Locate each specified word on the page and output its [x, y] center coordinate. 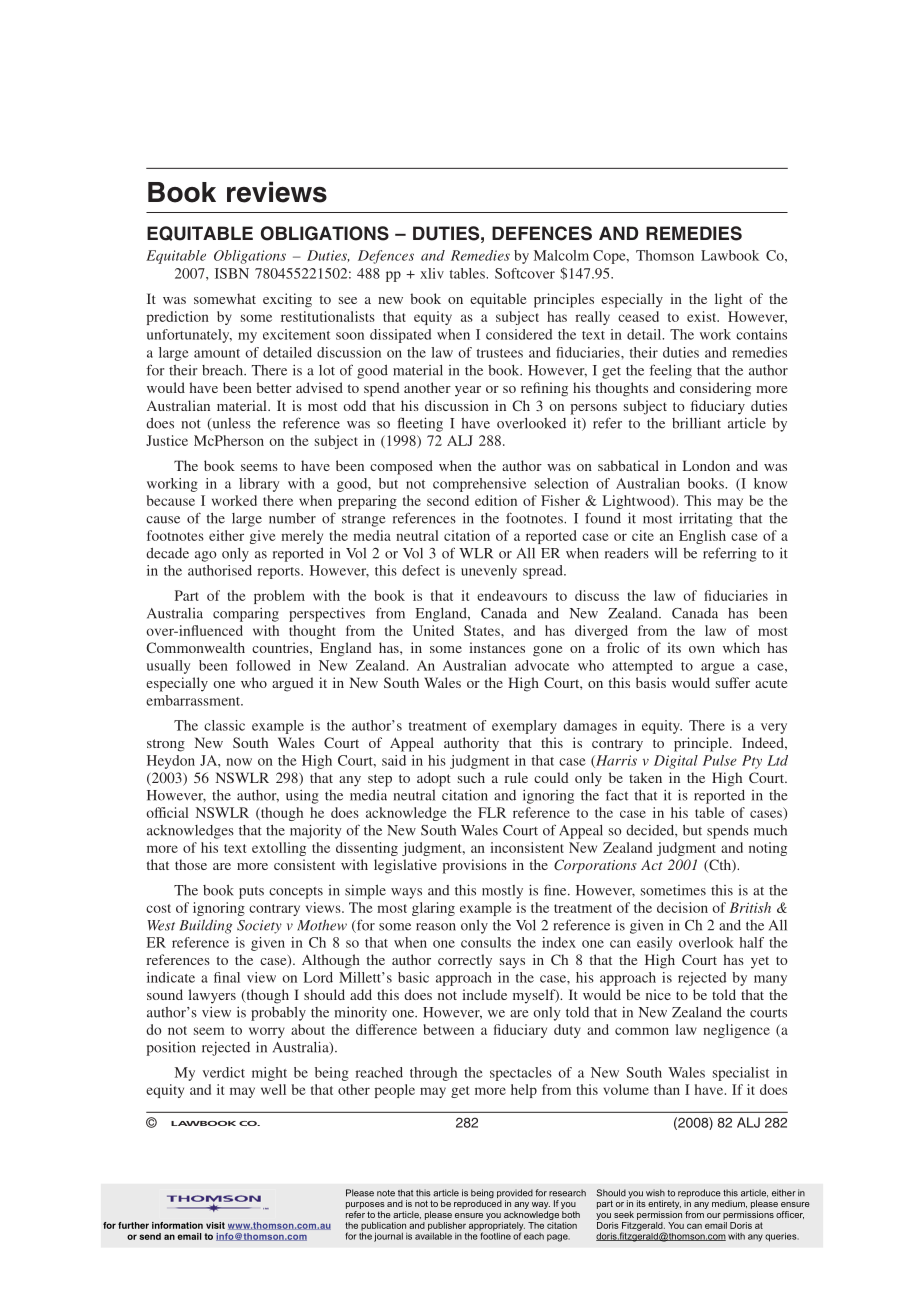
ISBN [232, 273]
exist [703, 316]
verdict [223, 1072]
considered [519, 334]
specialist [741, 1074]
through [433, 1074]
